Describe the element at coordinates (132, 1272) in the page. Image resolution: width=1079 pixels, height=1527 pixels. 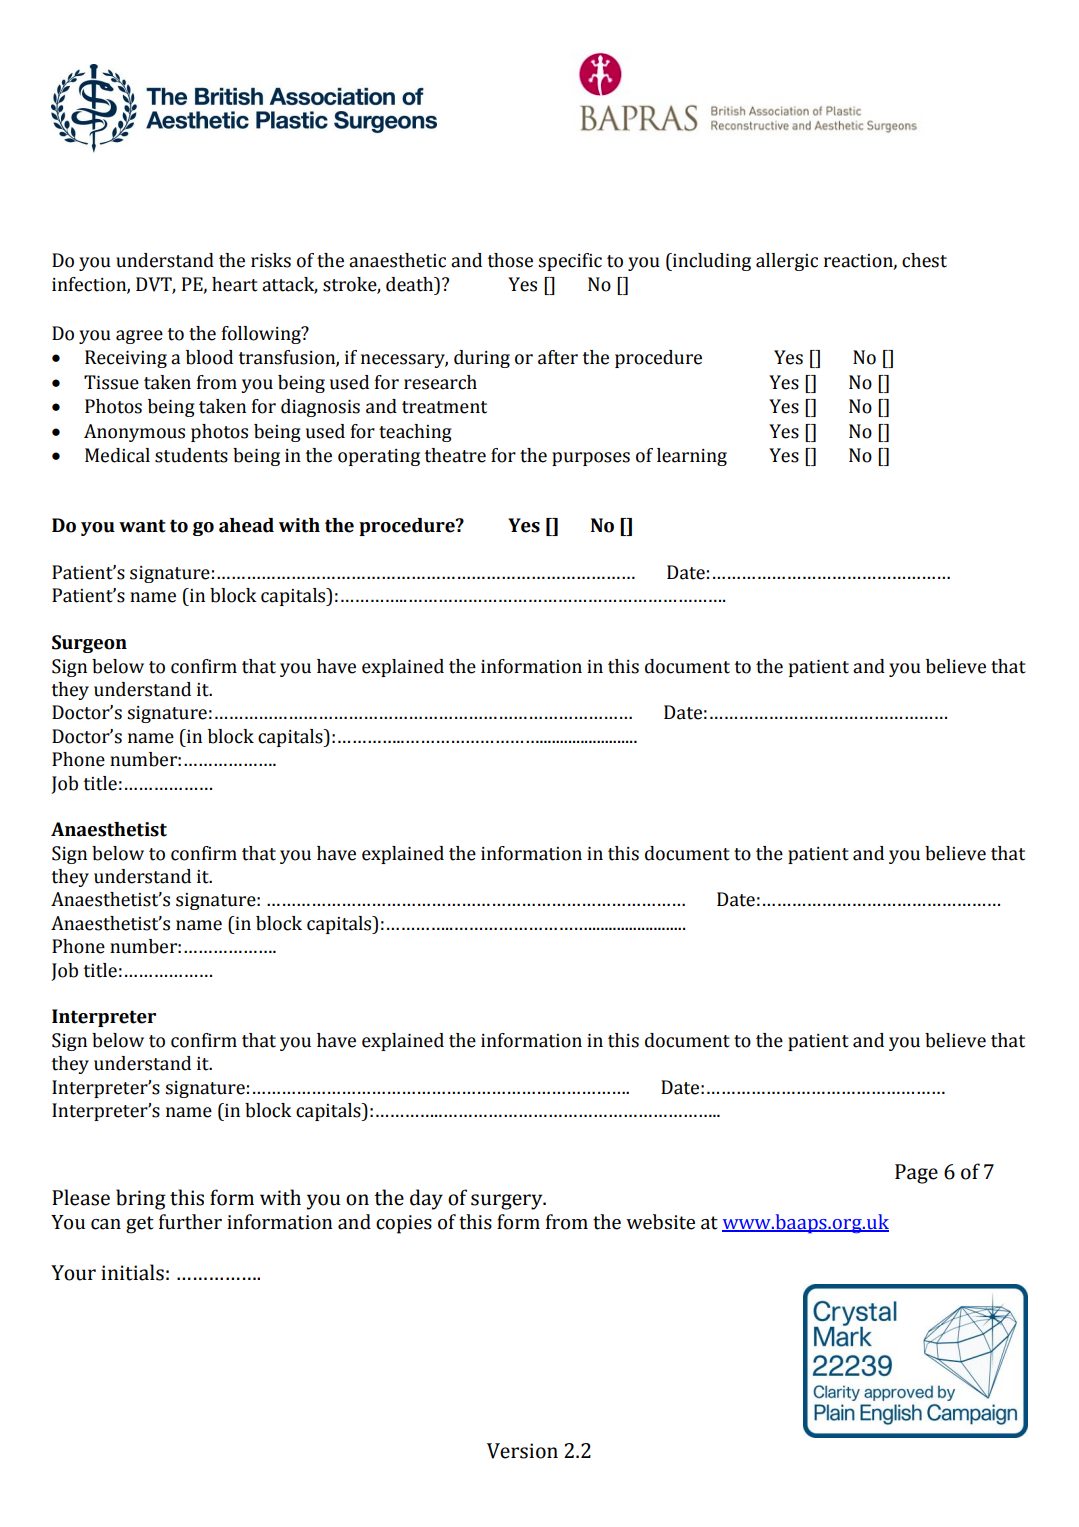
I see `initials` at that location.
